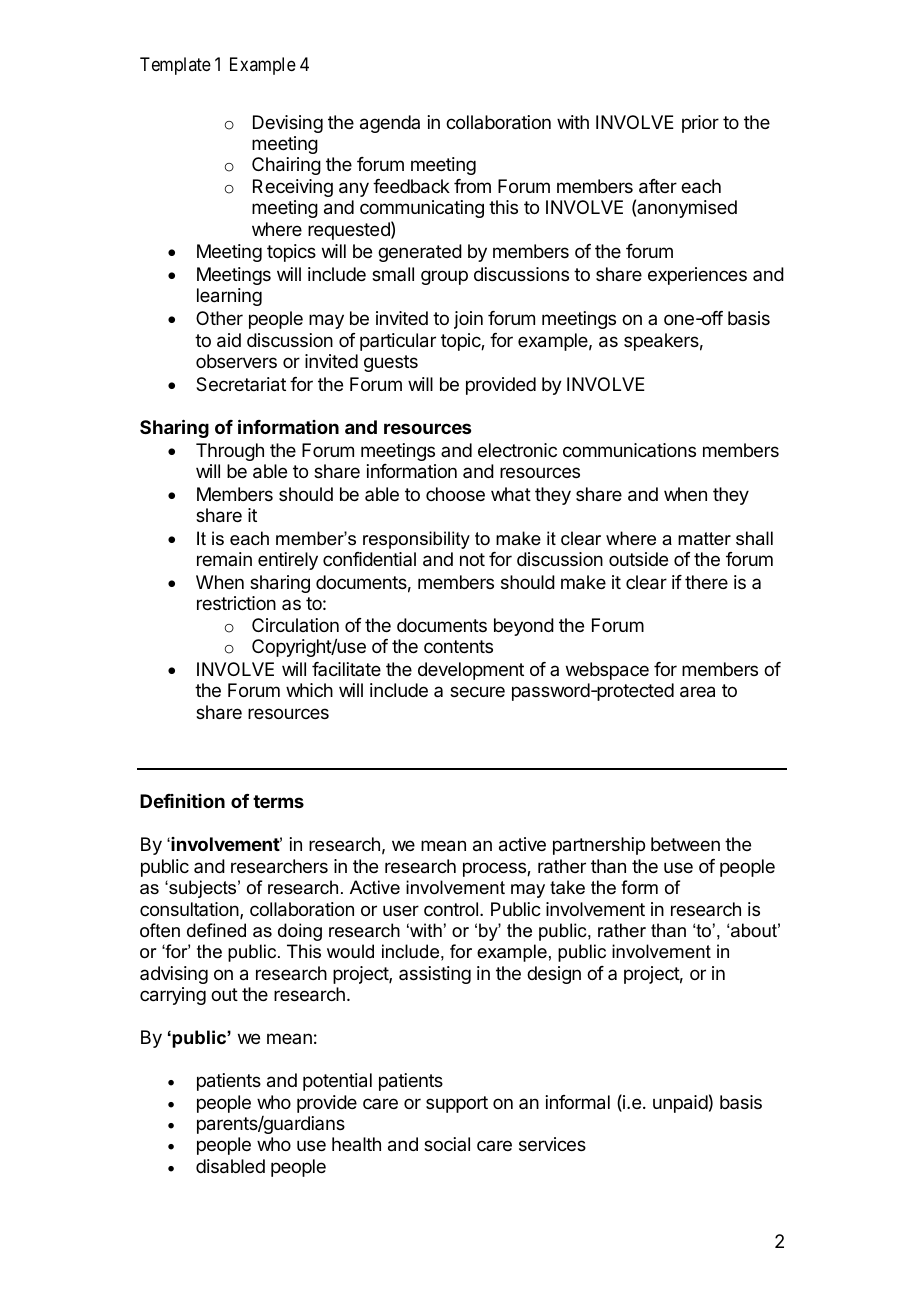 The image size is (924, 1308). Describe the element at coordinates (458, 646) in the document. I see `contents` at that location.
